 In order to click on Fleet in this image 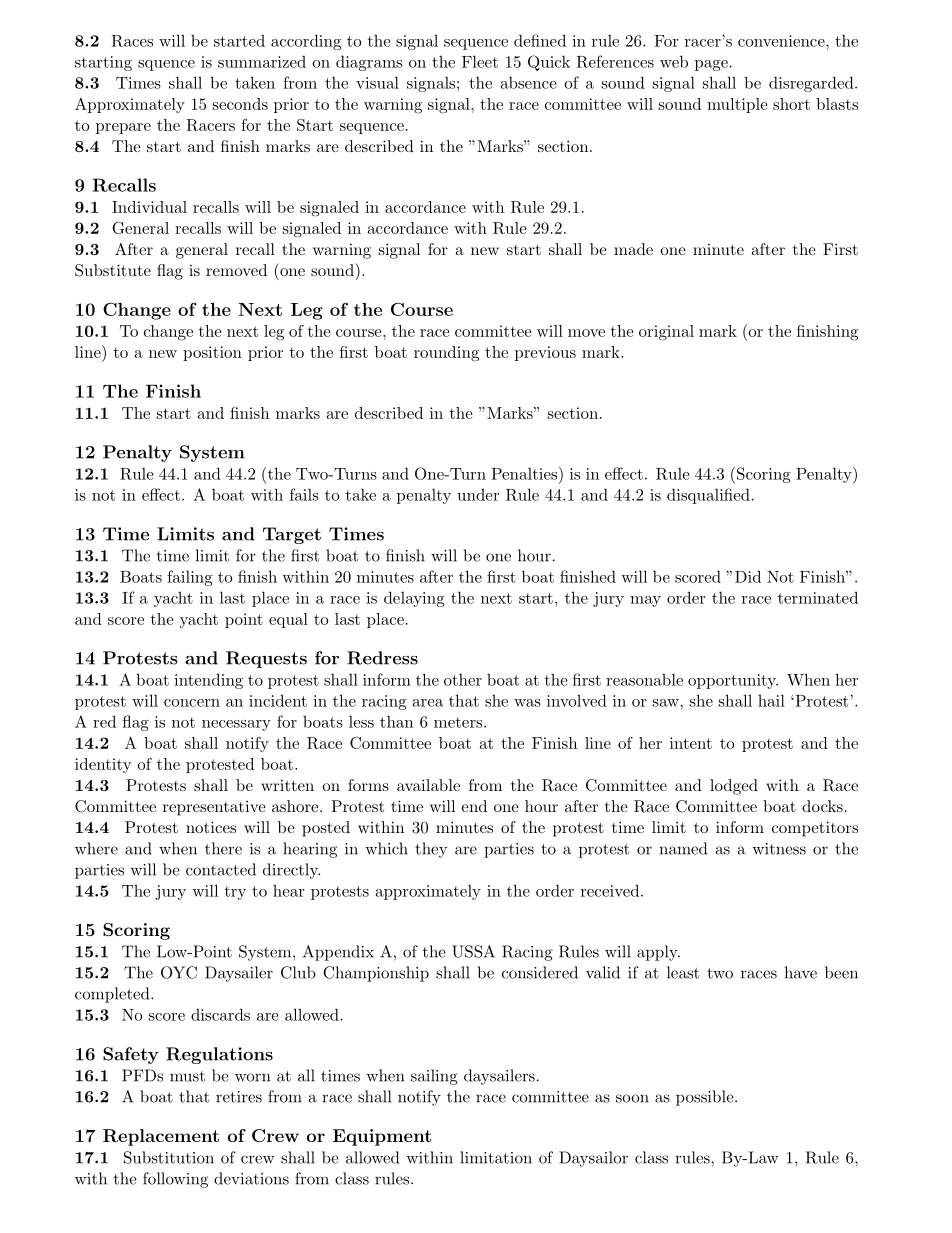, I will do `click(480, 61)`.
